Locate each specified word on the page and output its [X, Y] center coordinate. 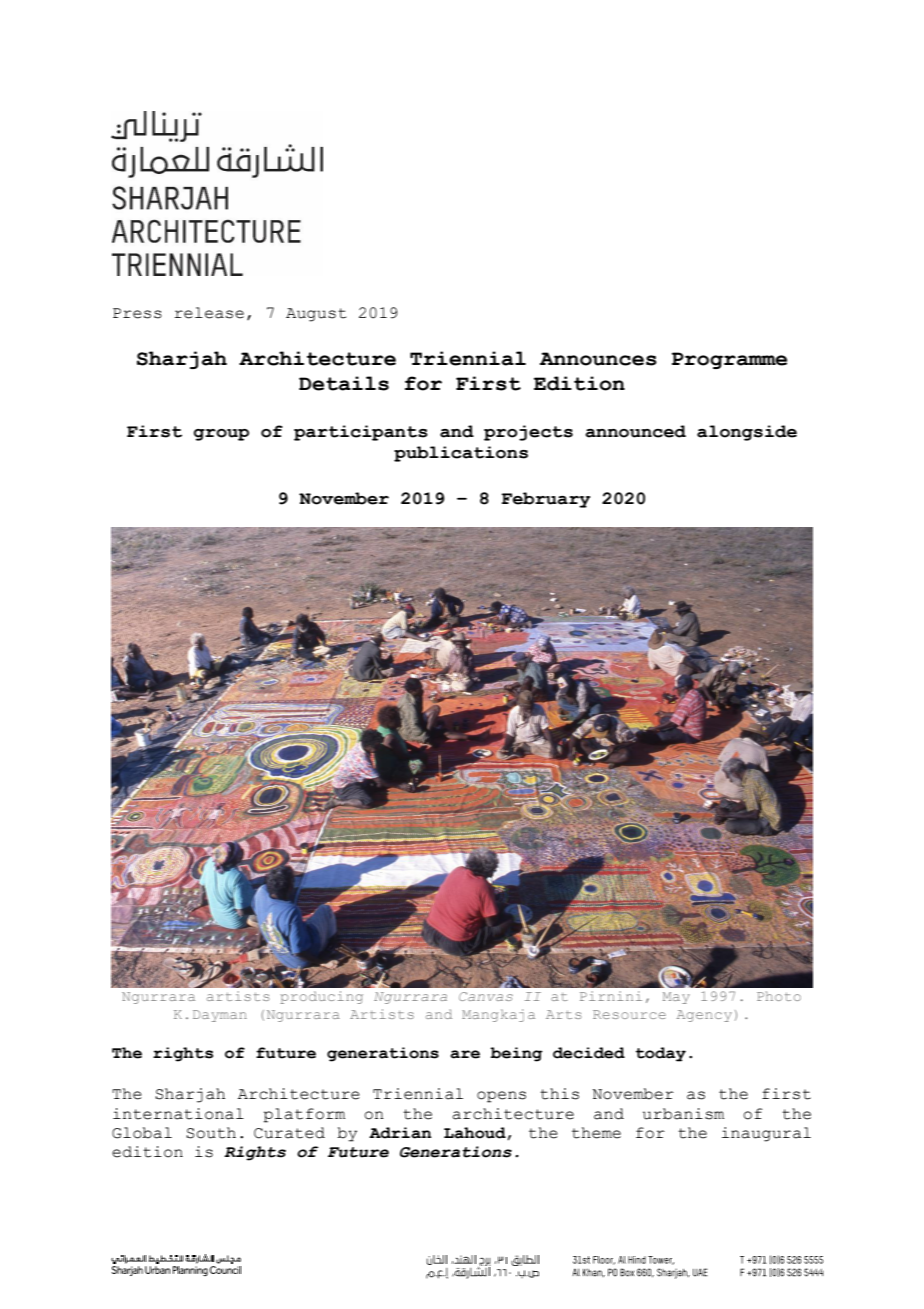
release [209, 313]
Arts [563, 1014]
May [676, 998]
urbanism [683, 1114]
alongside [747, 433]
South [211, 1133]
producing [321, 997]
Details [344, 383]
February [545, 500]
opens [501, 1097]
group [221, 435]
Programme [729, 360]
